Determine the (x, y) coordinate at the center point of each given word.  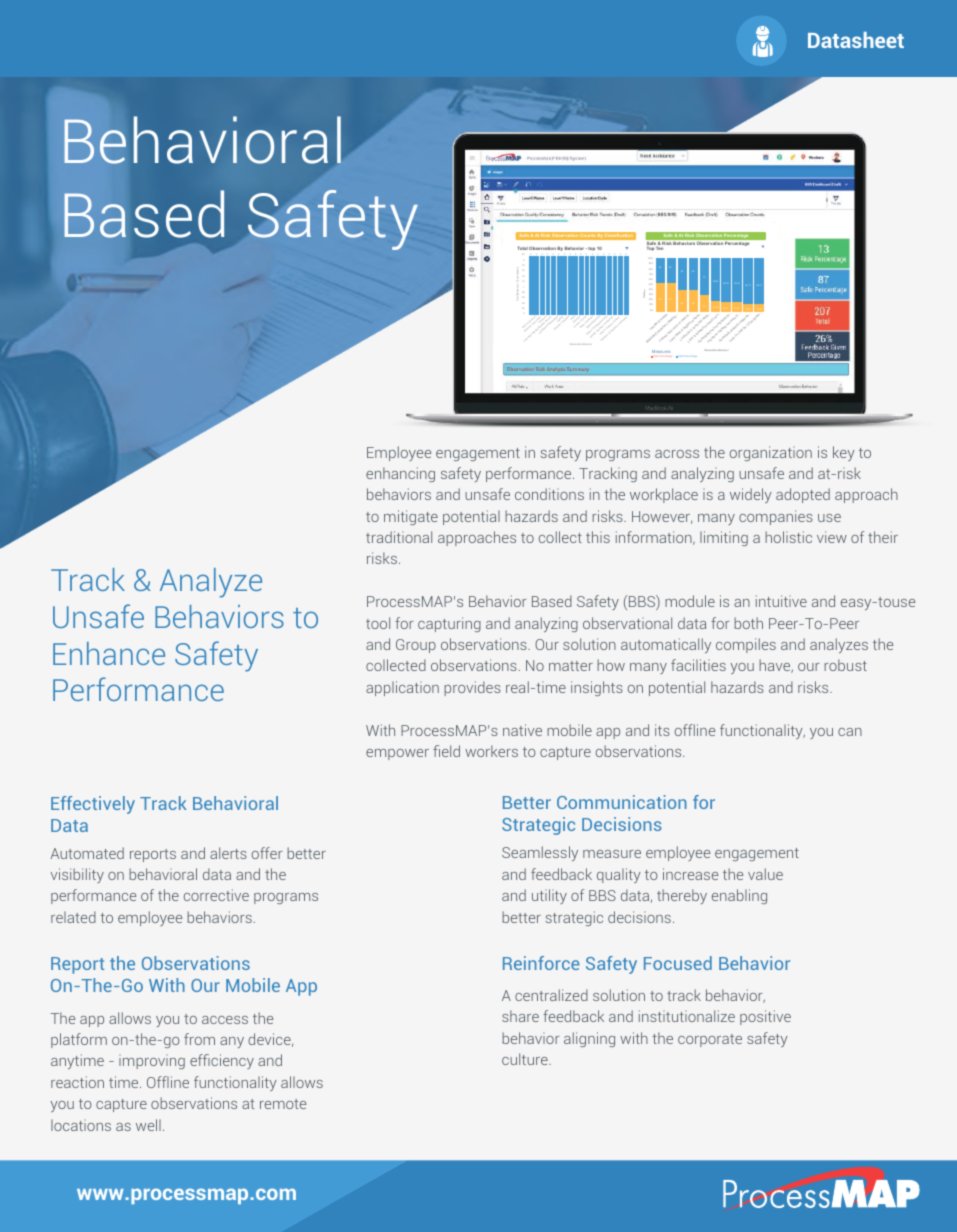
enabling (739, 896)
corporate (710, 1040)
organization (771, 453)
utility (549, 896)
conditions (549, 494)
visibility (77, 875)
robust (845, 665)
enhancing (400, 474)
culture (526, 1059)
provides (472, 688)
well (148, 1125)
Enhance (109, 653)
